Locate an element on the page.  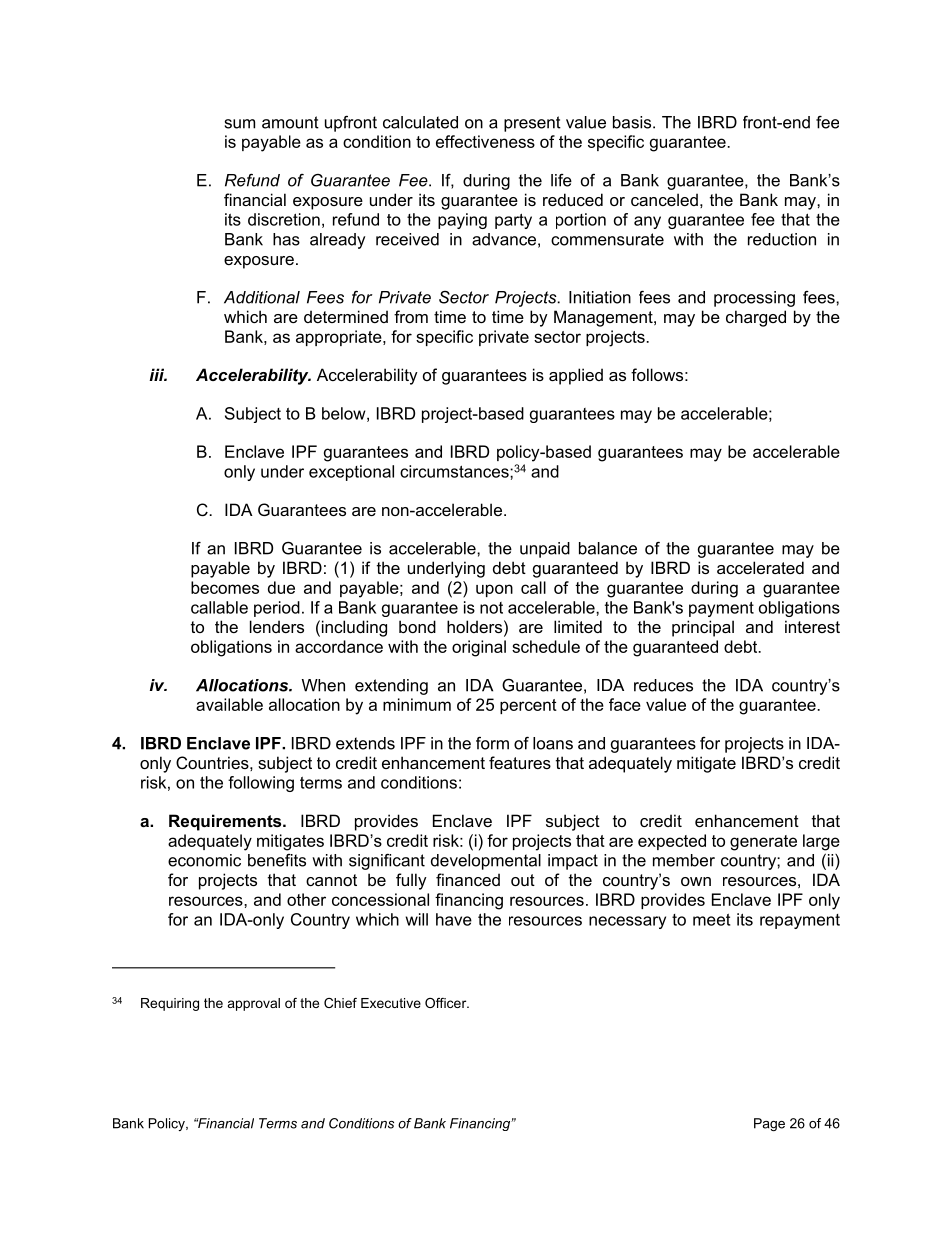
approval is located at coordinates (254, 1004).
